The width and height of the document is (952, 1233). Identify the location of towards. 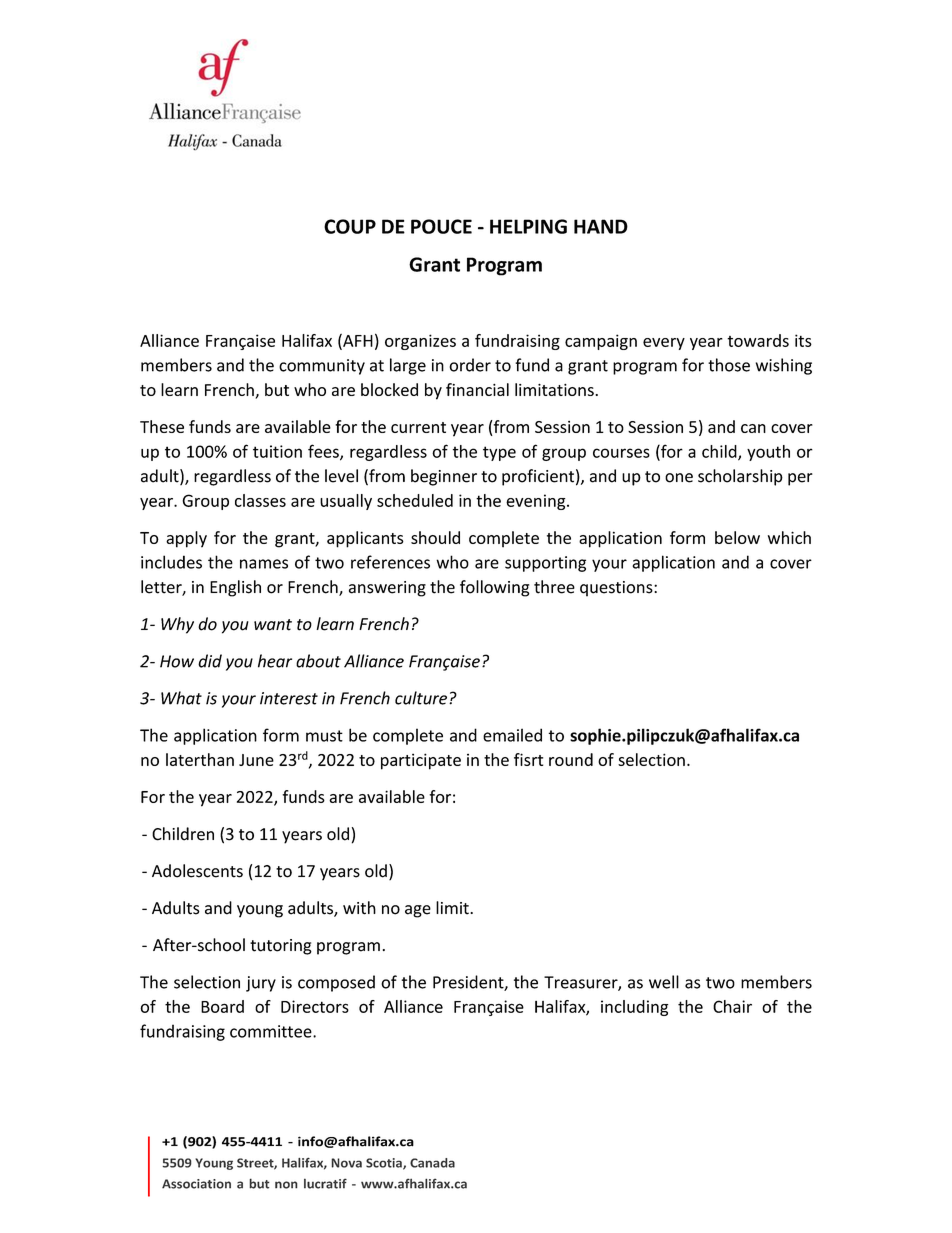
(758, 340).
